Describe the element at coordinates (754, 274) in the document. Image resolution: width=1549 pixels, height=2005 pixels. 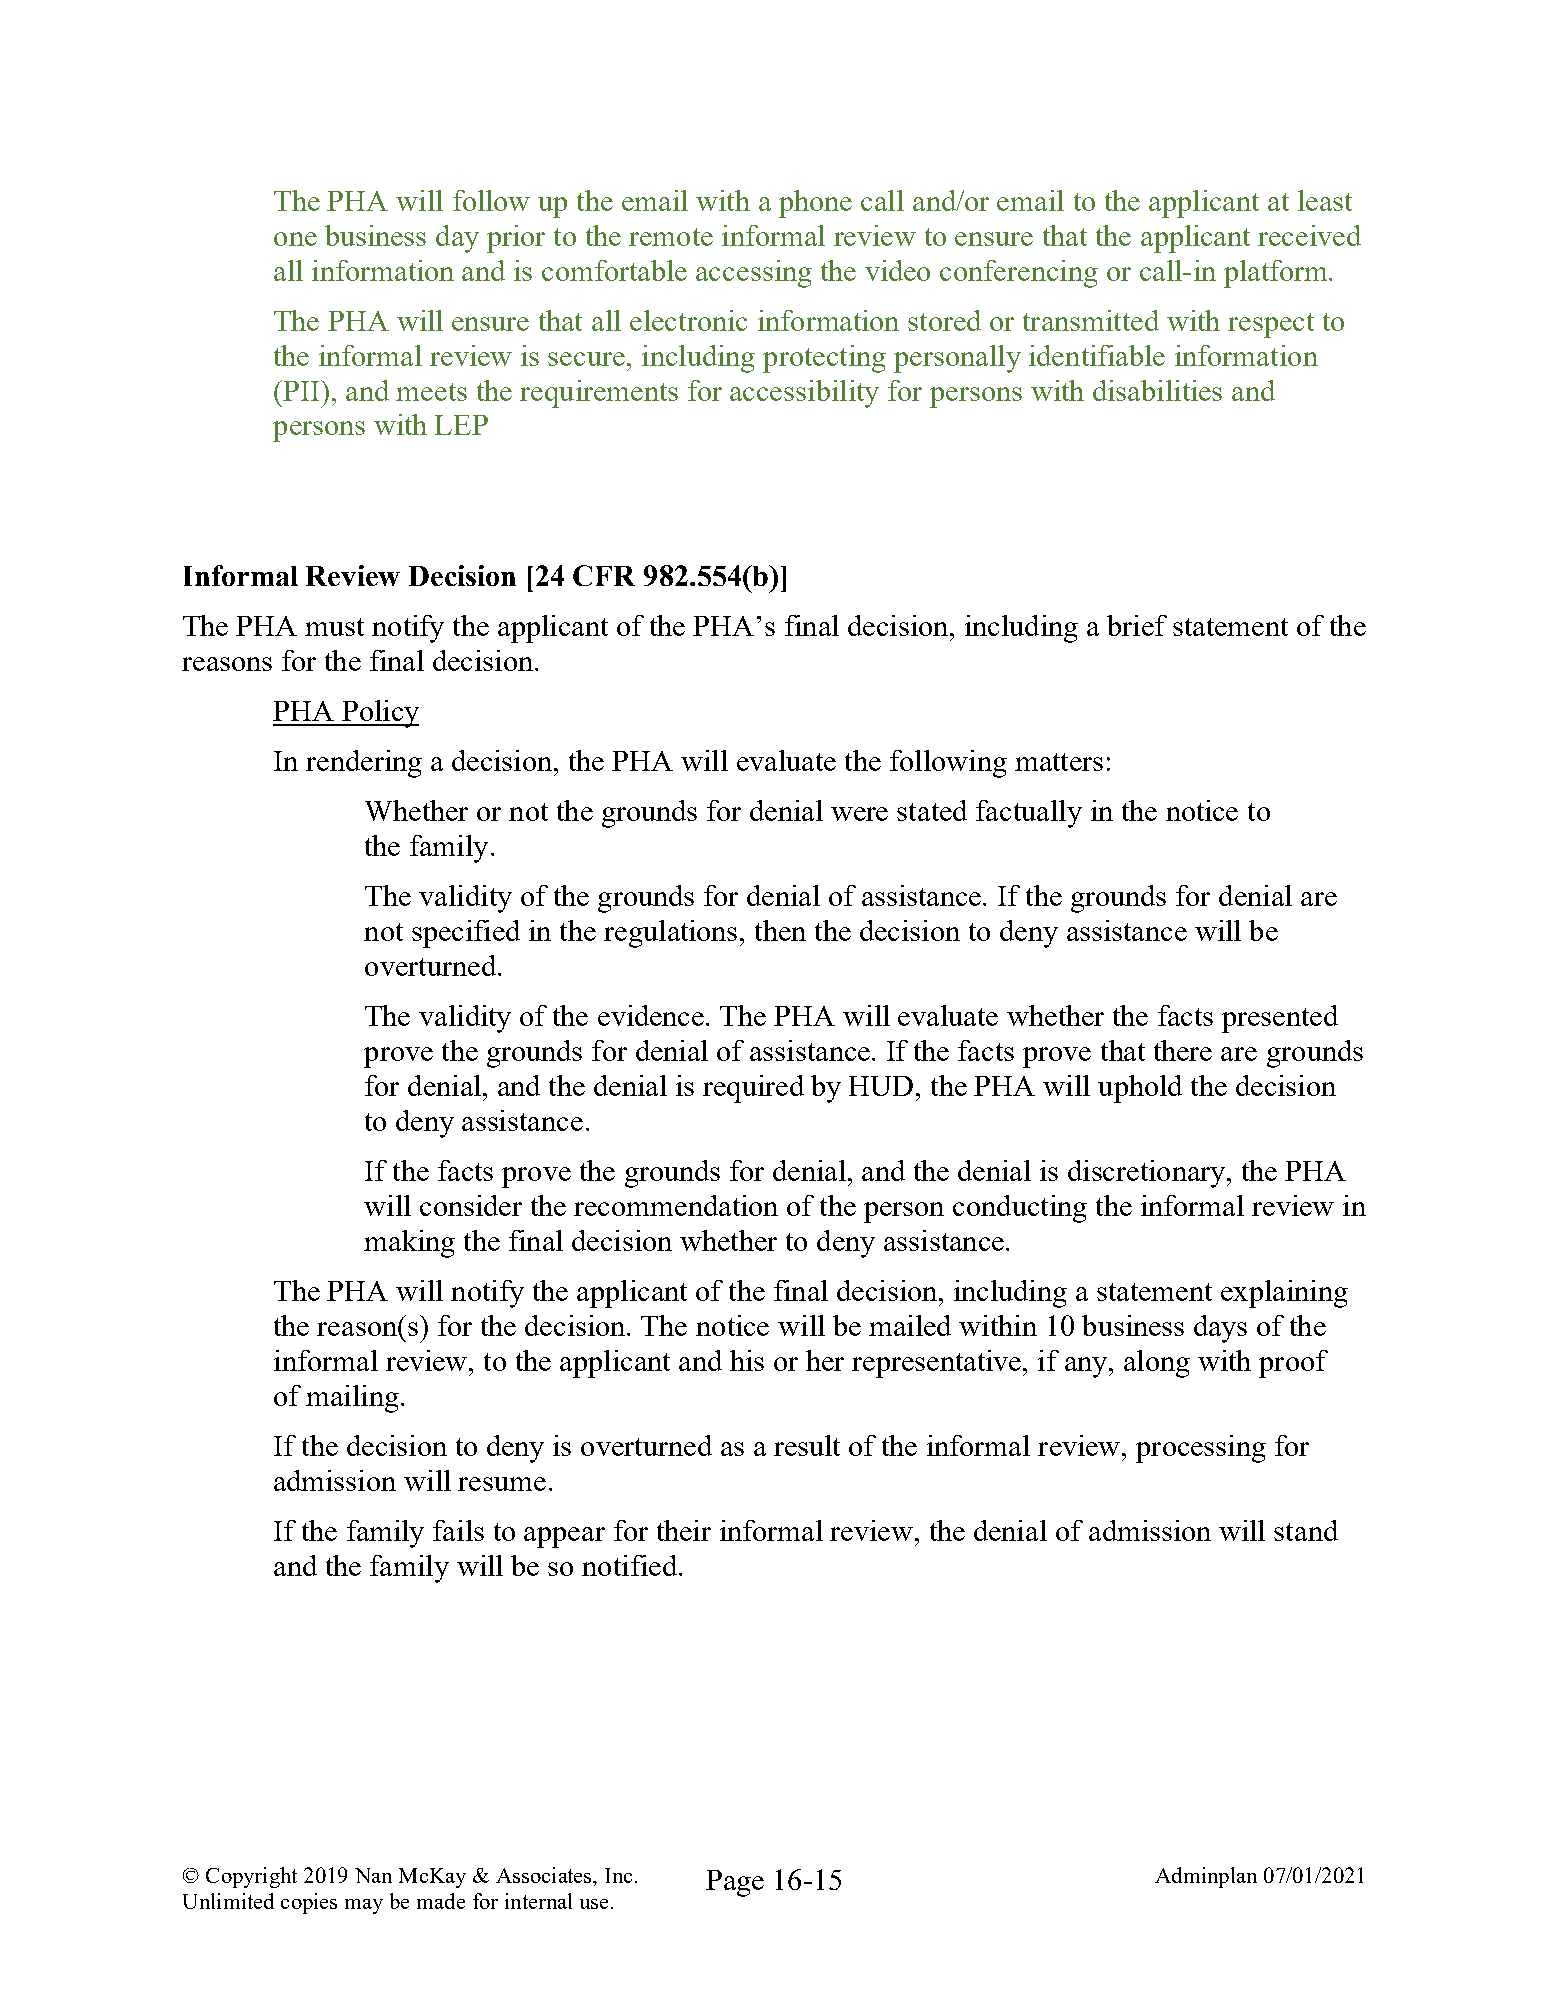
I see `accessing` at that location.
